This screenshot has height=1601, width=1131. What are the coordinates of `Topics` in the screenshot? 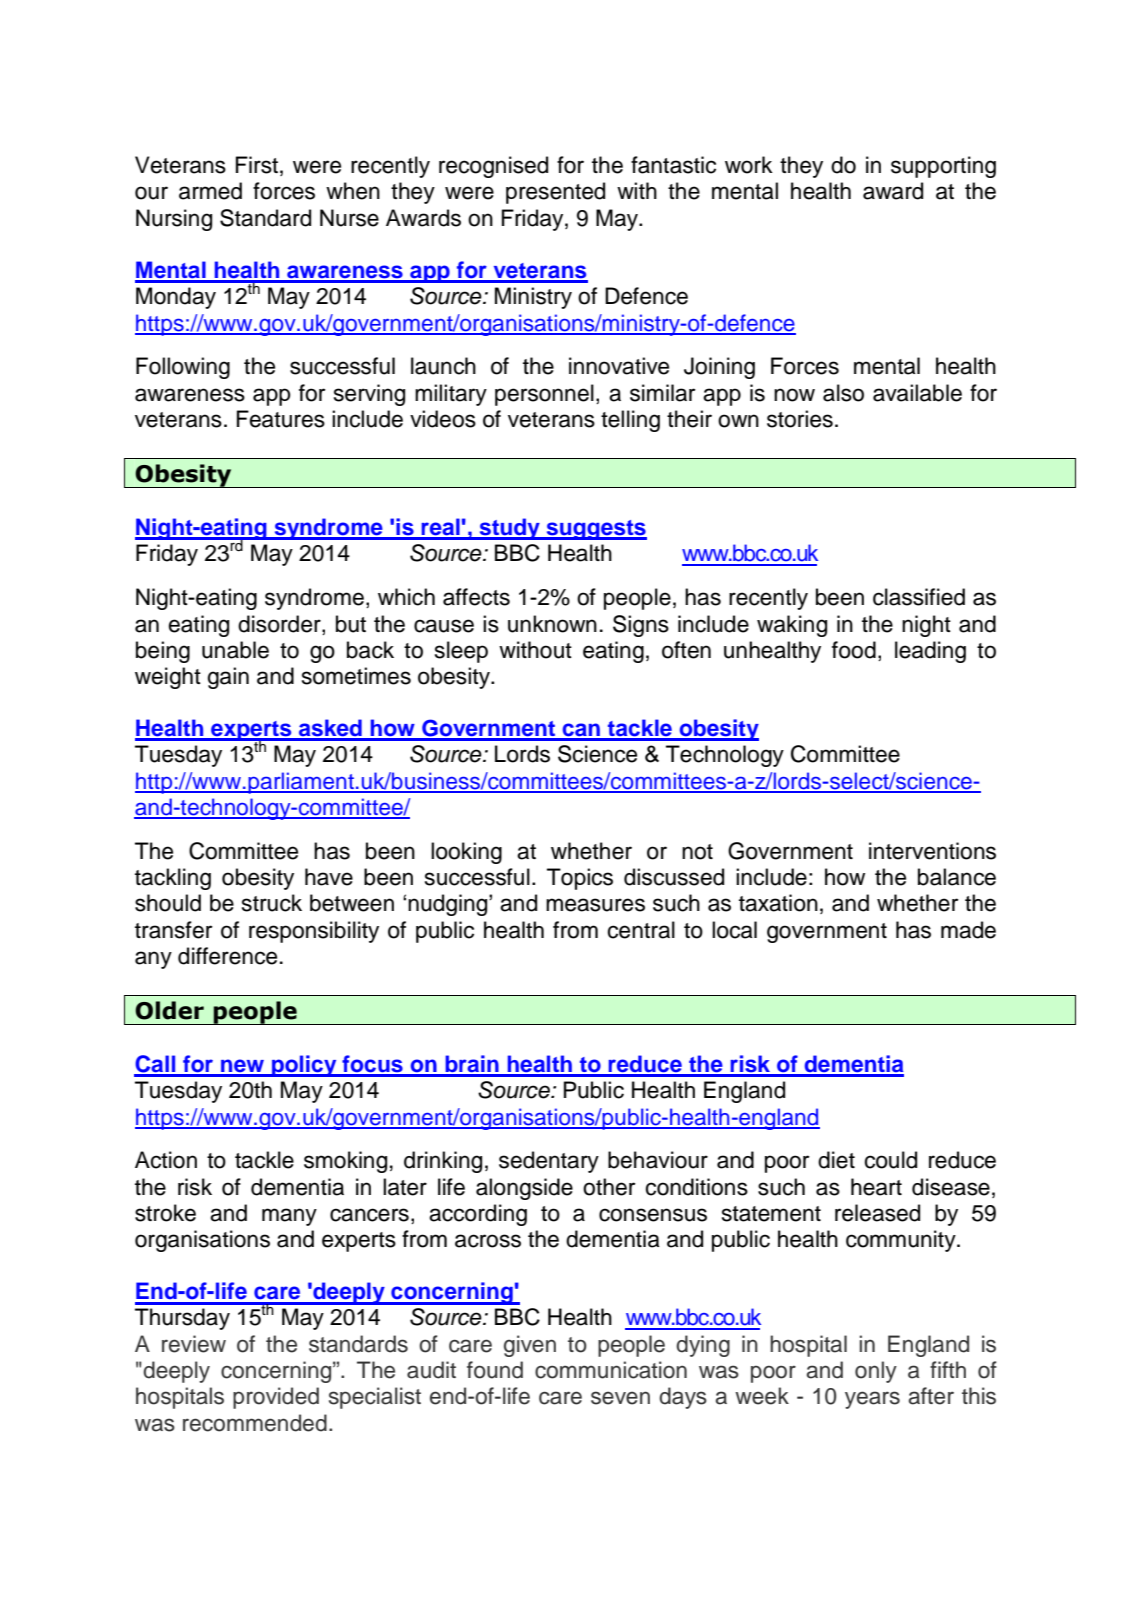 It's located at (580, 879).
